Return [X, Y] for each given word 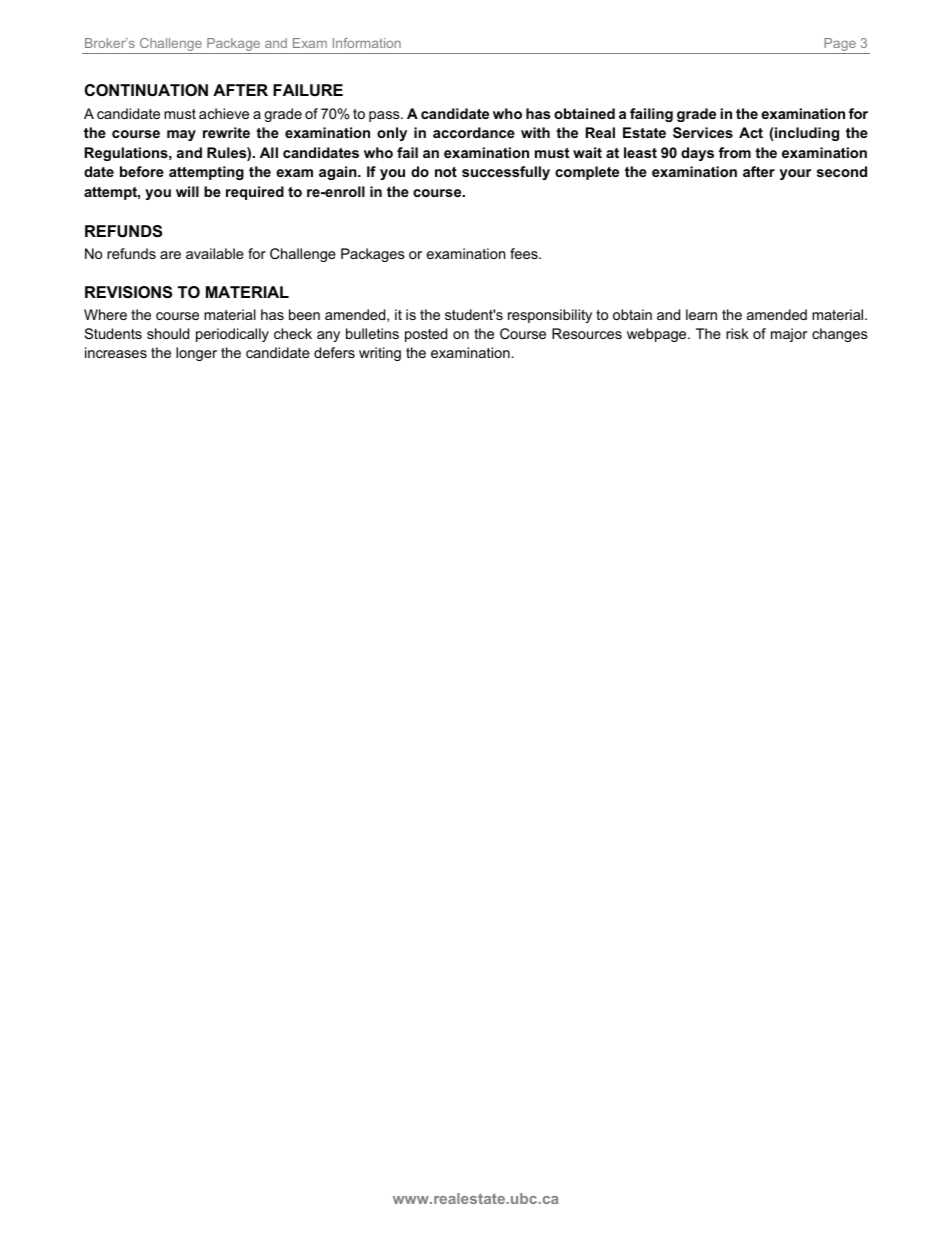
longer [196, 354]
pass [385, 116]
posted [426, 335]
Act [751, 132]
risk [737, 333]
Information [367, 43]
